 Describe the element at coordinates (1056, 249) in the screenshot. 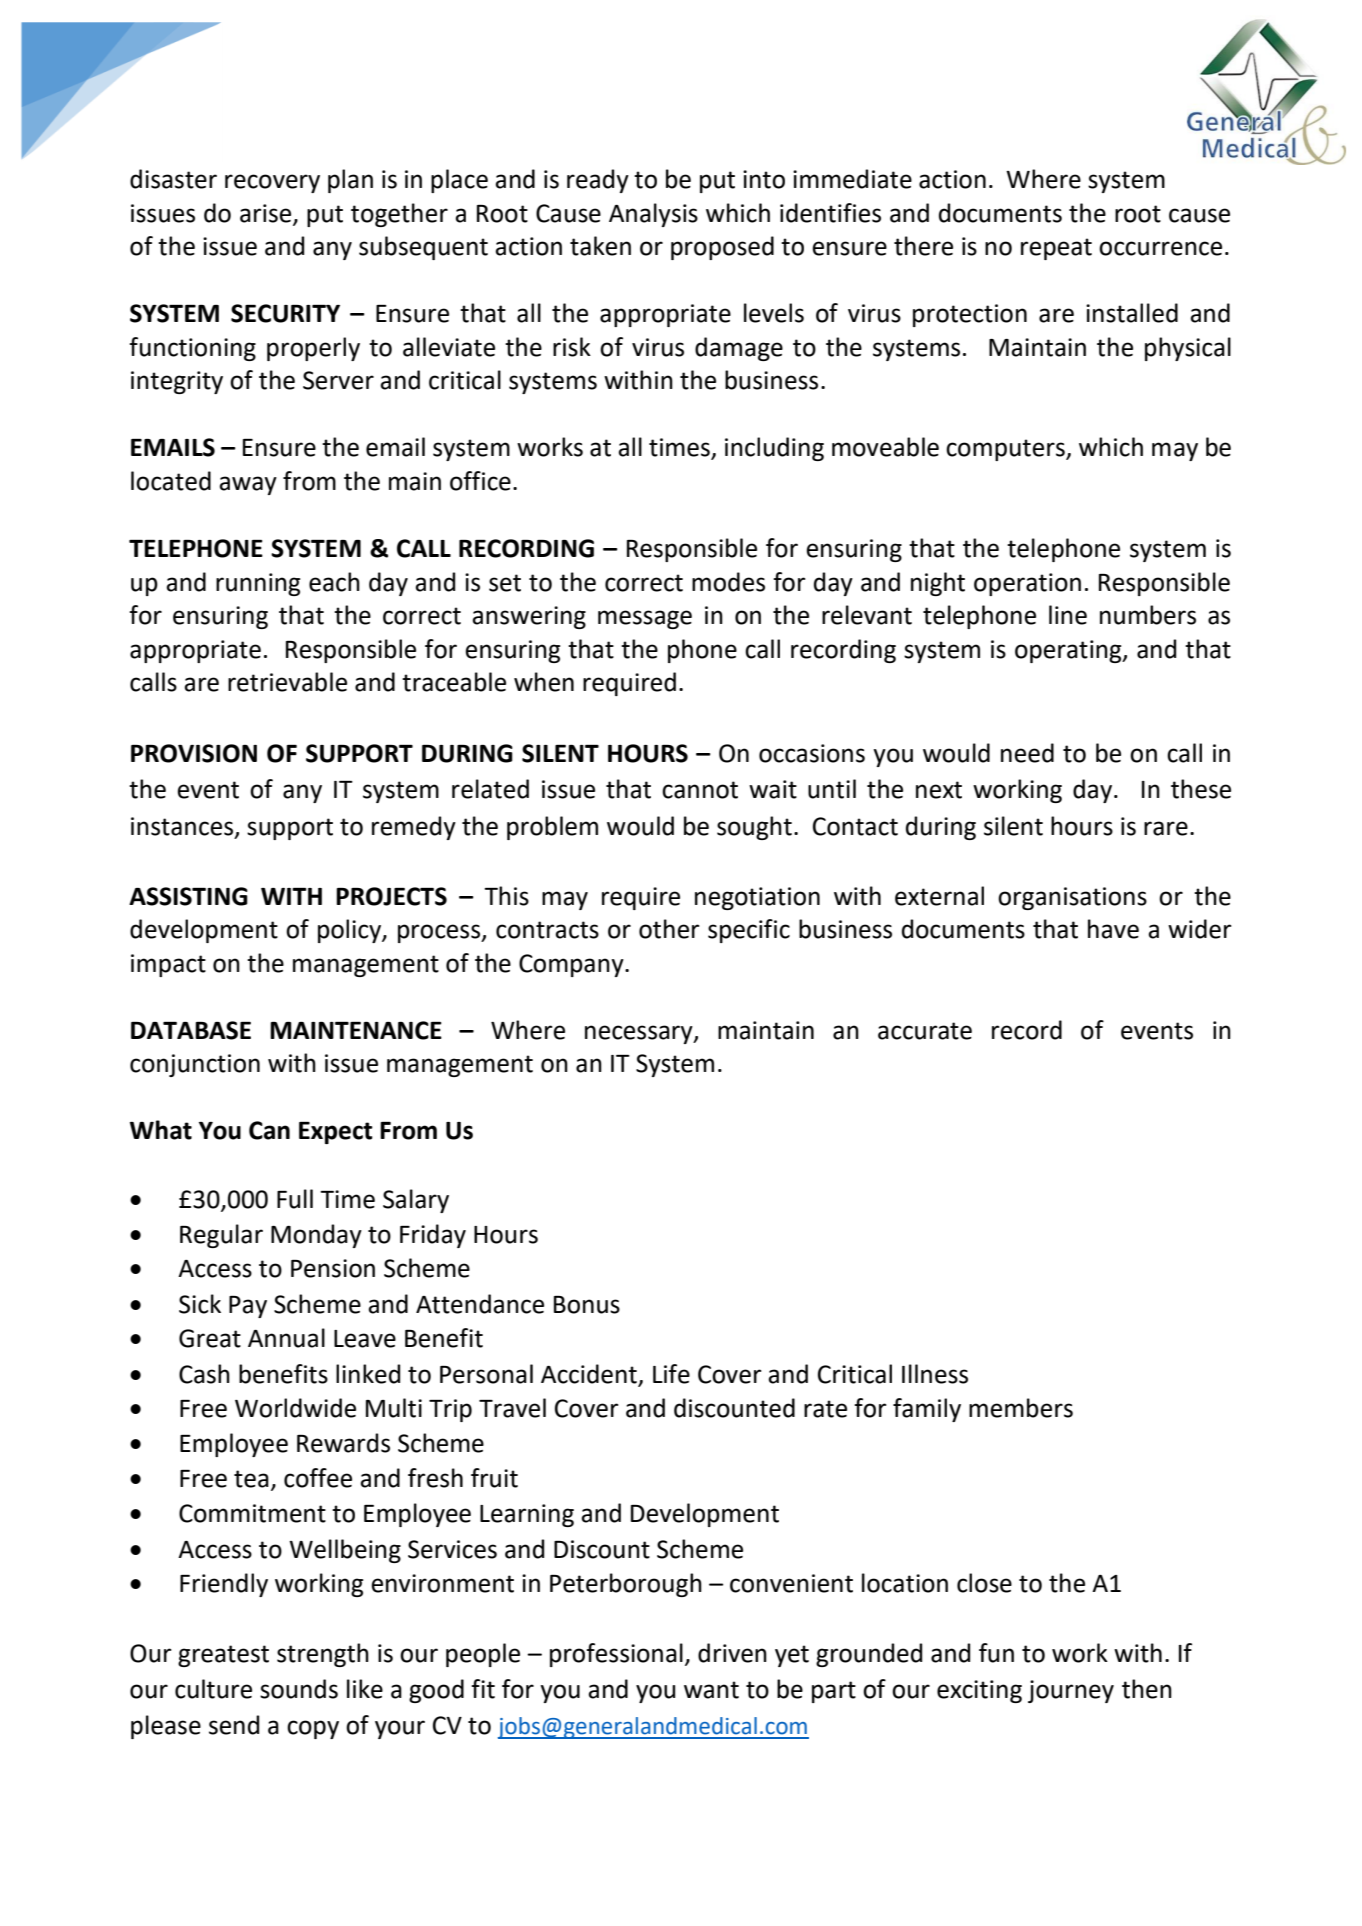

I see `repeat` at that location.
